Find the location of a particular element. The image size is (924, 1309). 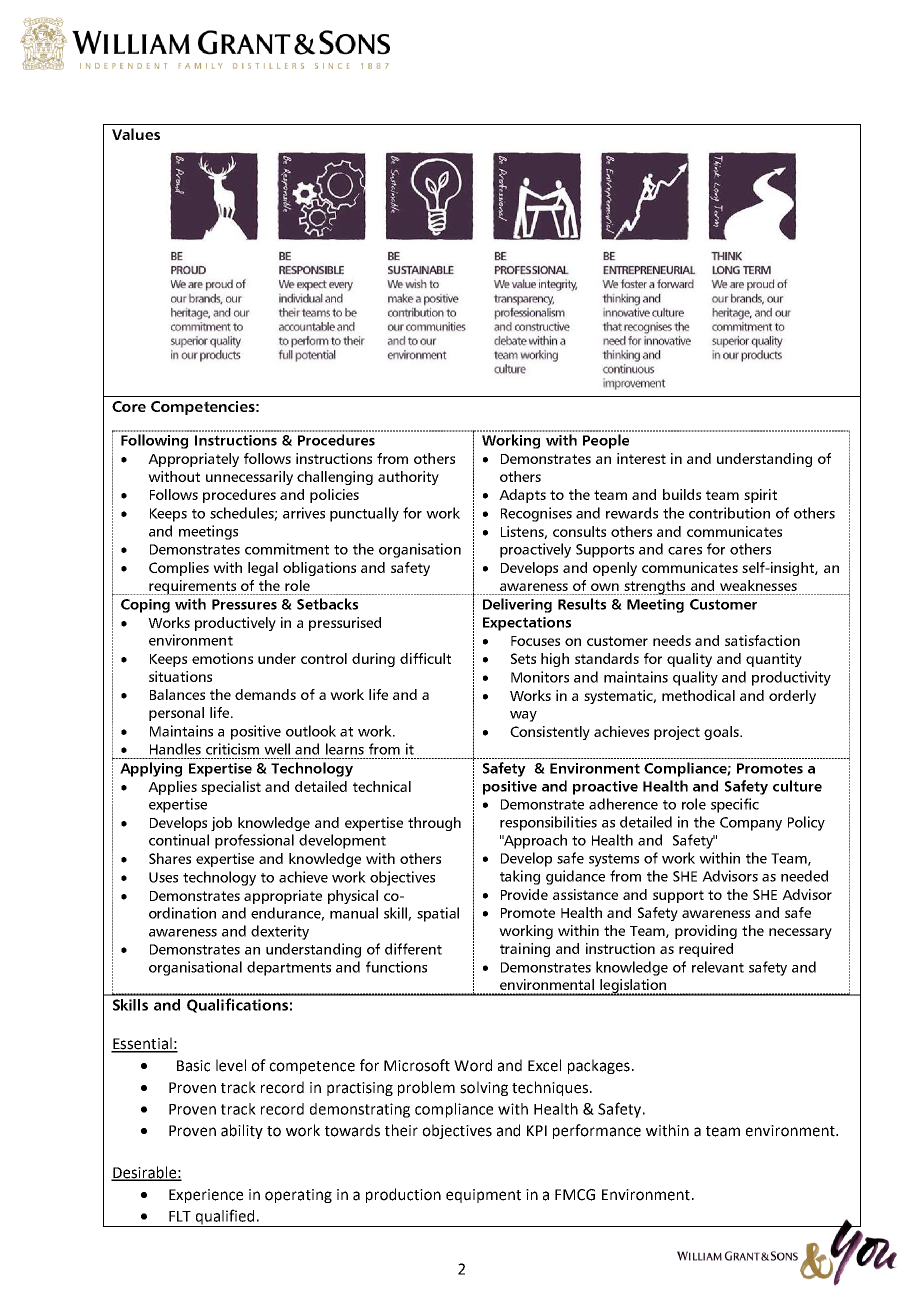

Values is located at coordinates (136, 134).
